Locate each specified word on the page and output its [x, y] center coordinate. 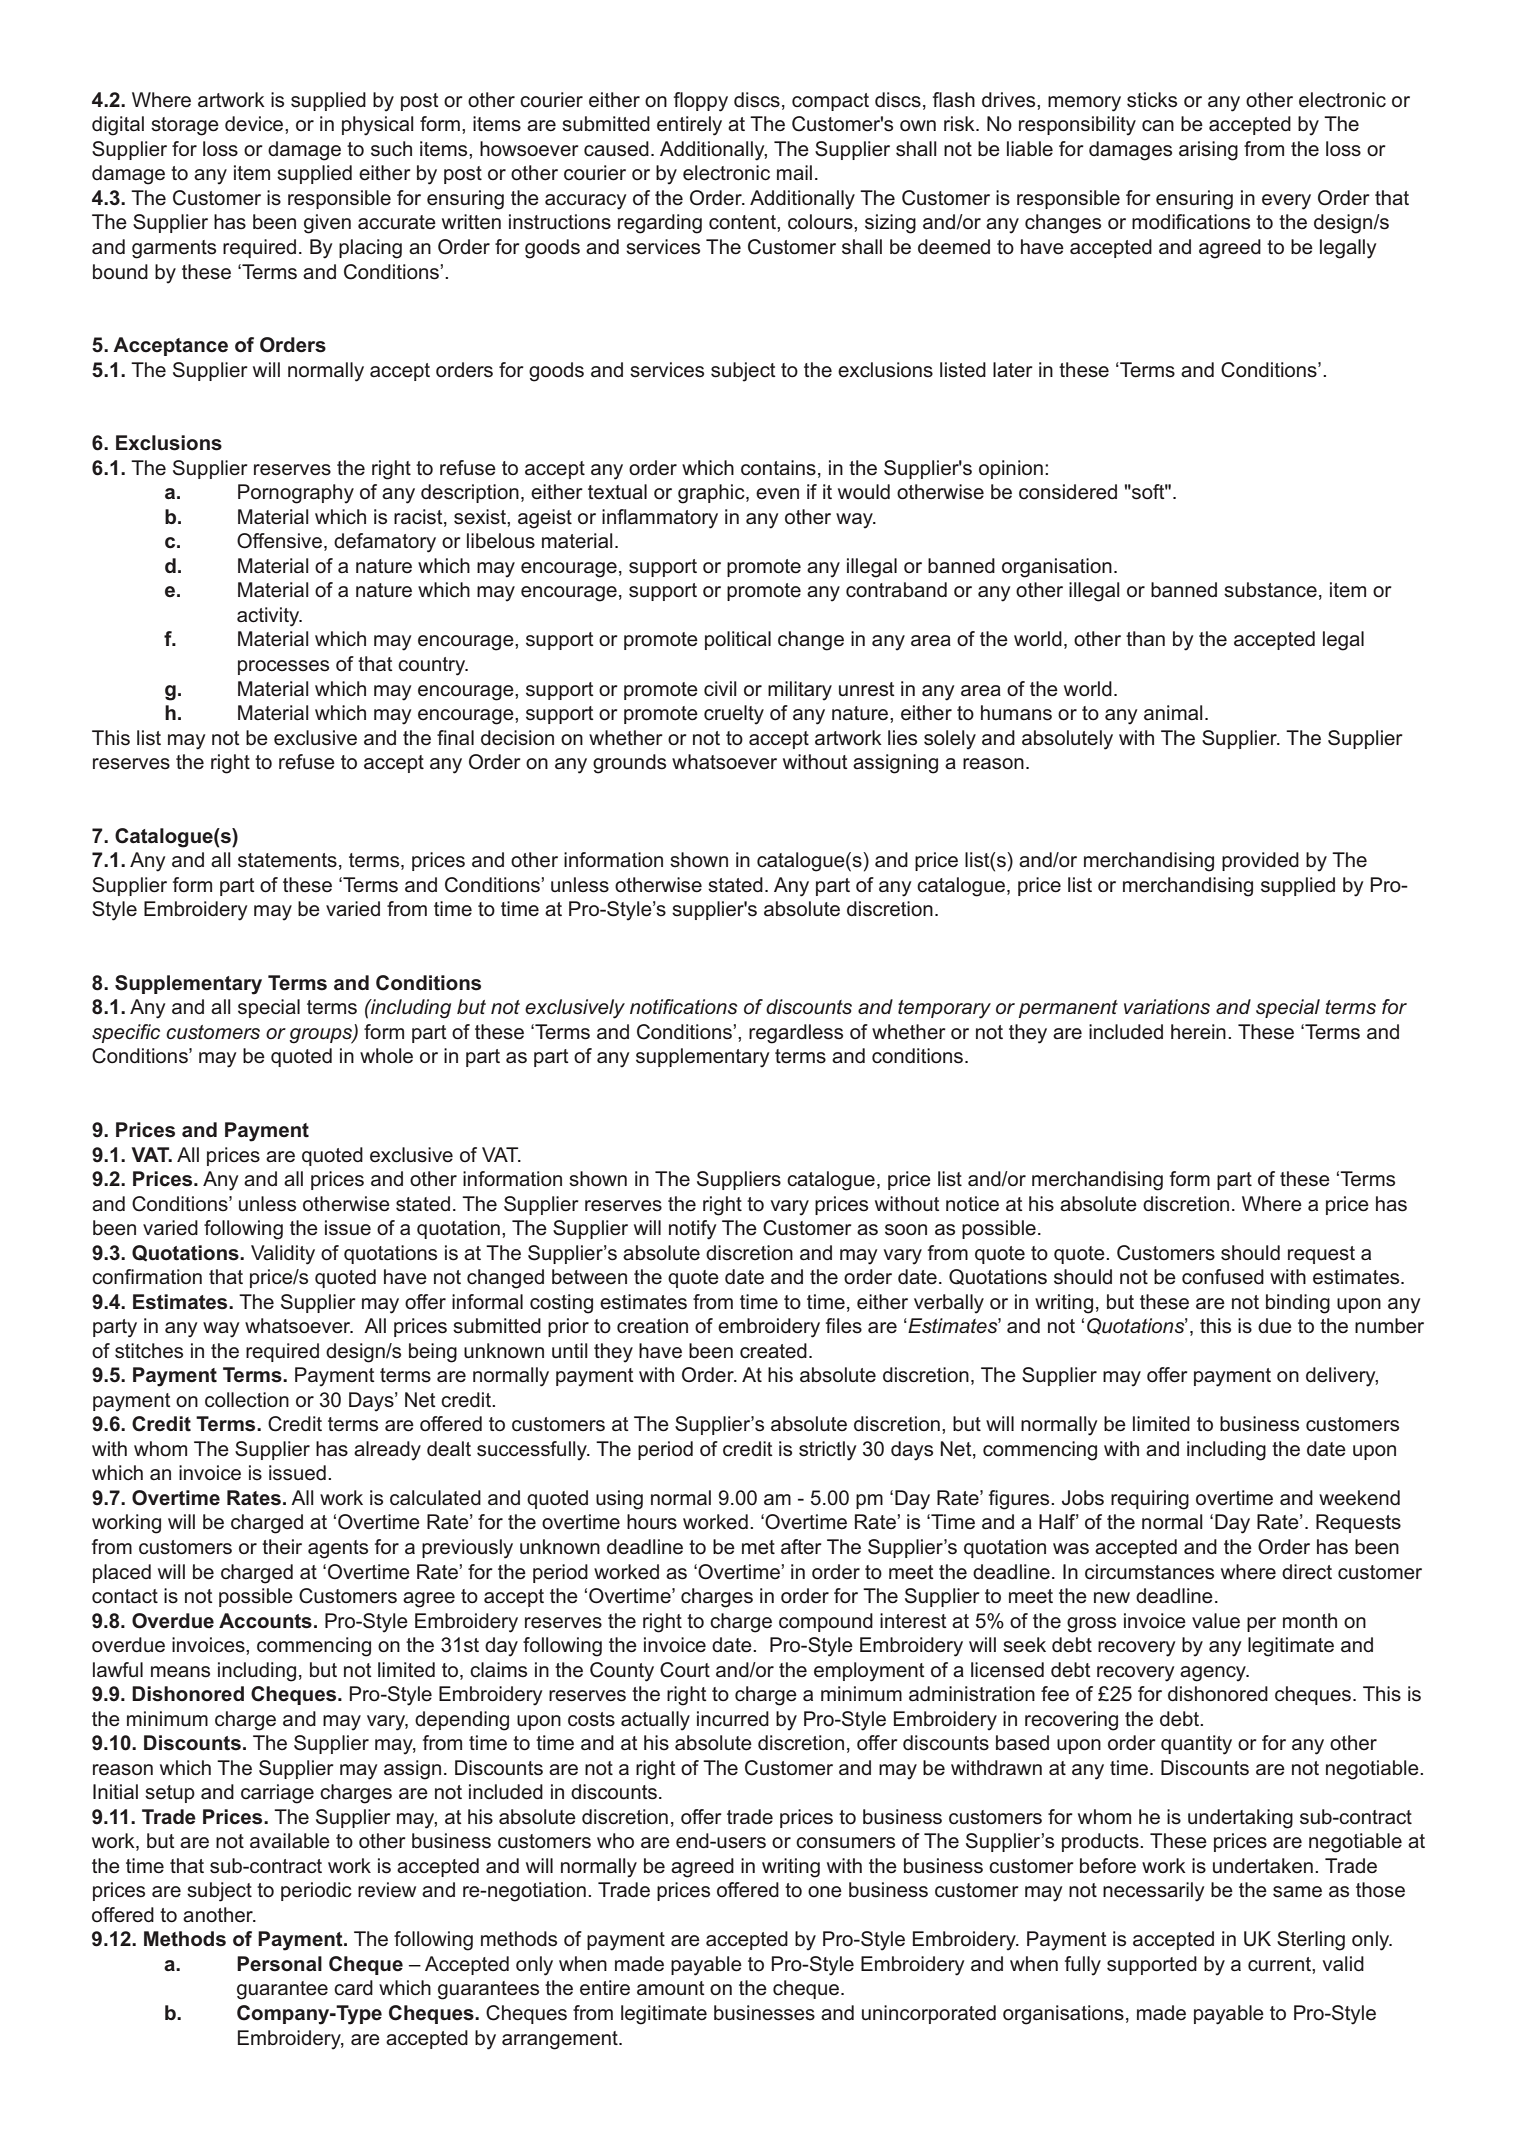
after [801, 1547]
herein [1198, 1032]
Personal [279, 1964]
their [282, 1546]
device [255, 124]
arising [1208, 151]
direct [1307, 1572]
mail [794, 172]
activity [269, 617]
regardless [796, 1034]
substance [1270, 590]
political [738, 640]
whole [386, 1056]
